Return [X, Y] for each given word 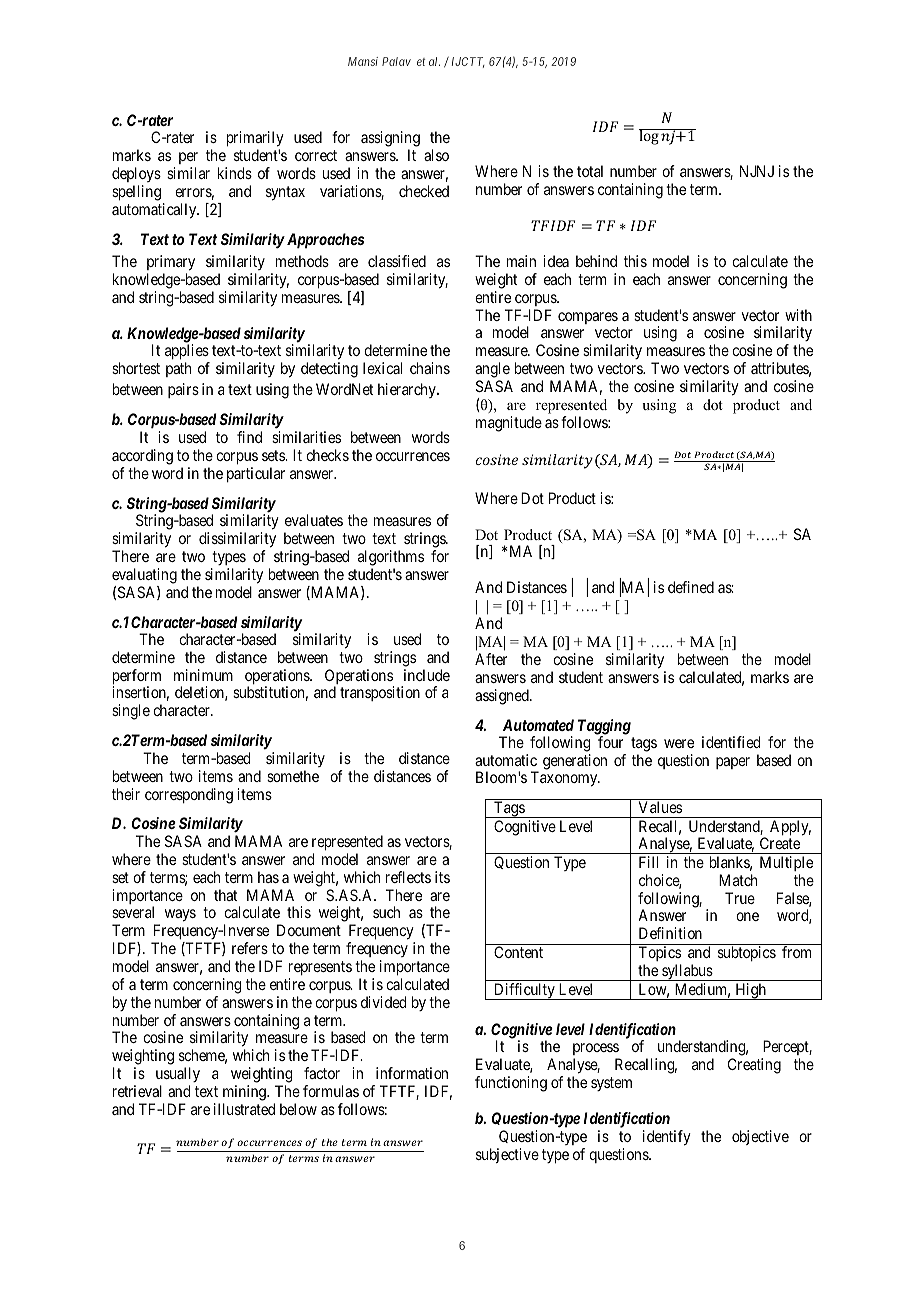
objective [760, 1137]
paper [733, 763]
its [442, 877]
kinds [235, 173]
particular [256, 474]
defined [691, 587]
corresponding [189, 796]
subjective [507, 1155]
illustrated [244, 1109]
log [650, 137]
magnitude [509, 424]
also [436, 155]
